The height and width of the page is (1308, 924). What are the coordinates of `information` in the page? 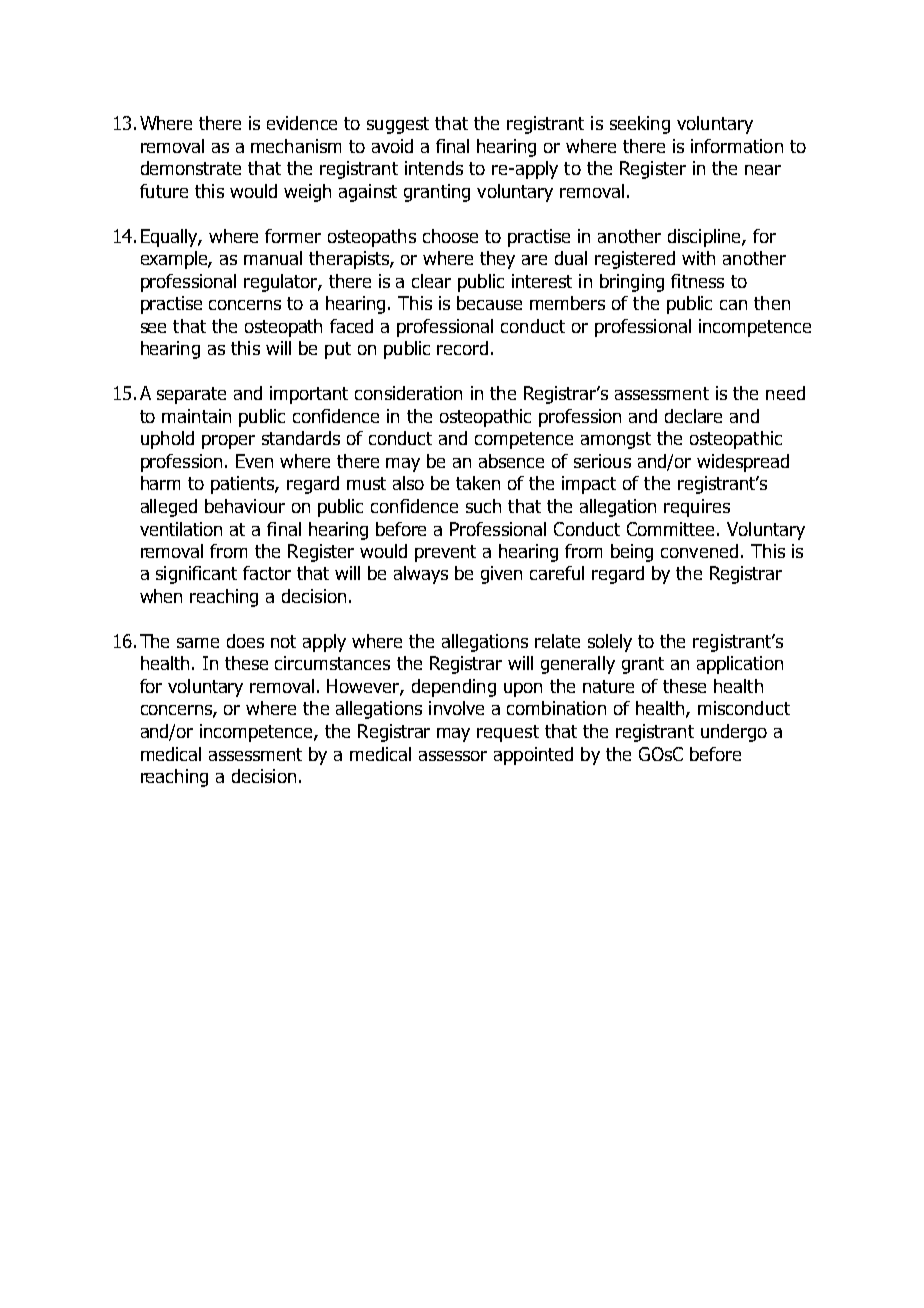 It's located at (737, 146).
